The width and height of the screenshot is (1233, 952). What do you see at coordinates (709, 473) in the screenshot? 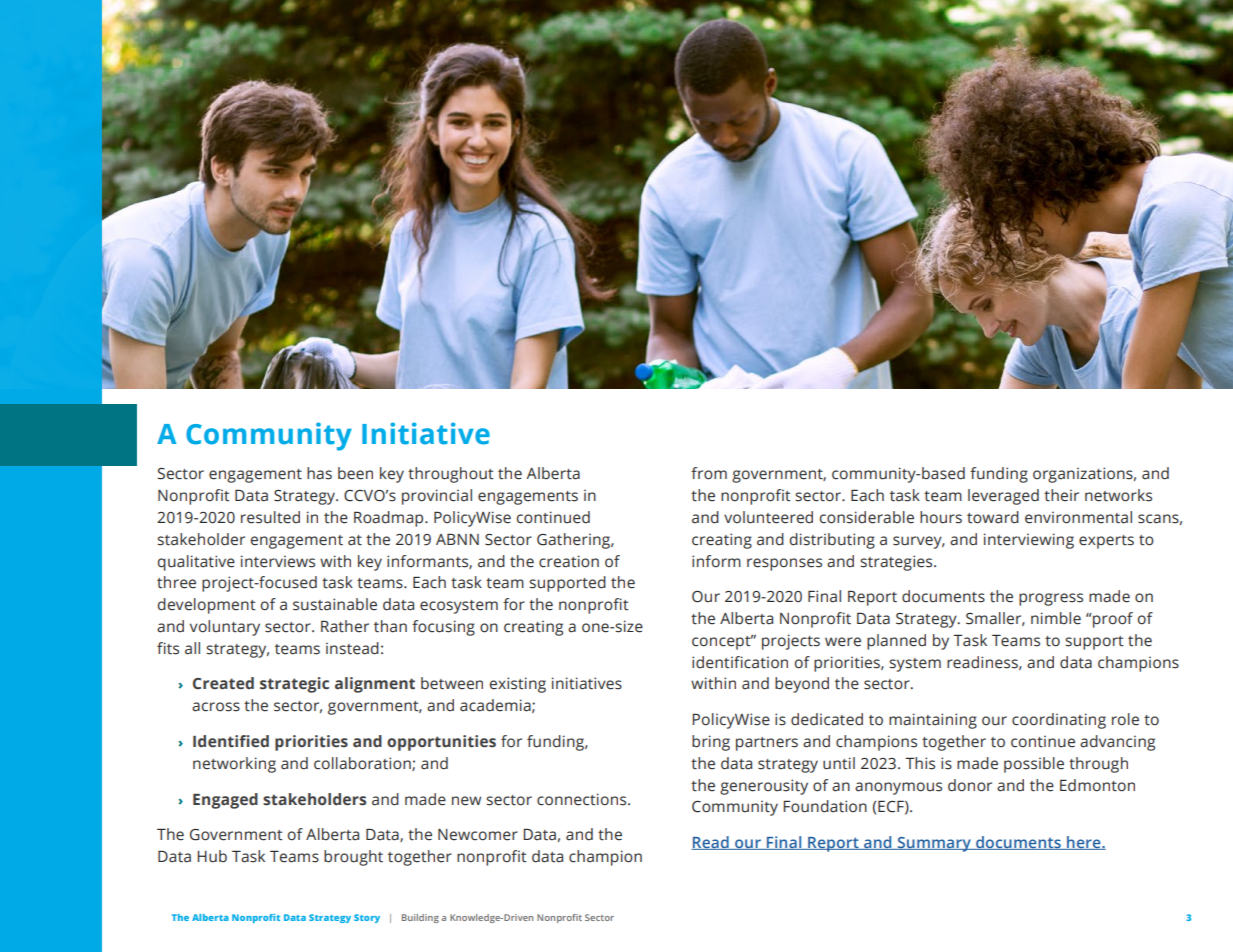
I see `from` at bounding box center [709, 473].
